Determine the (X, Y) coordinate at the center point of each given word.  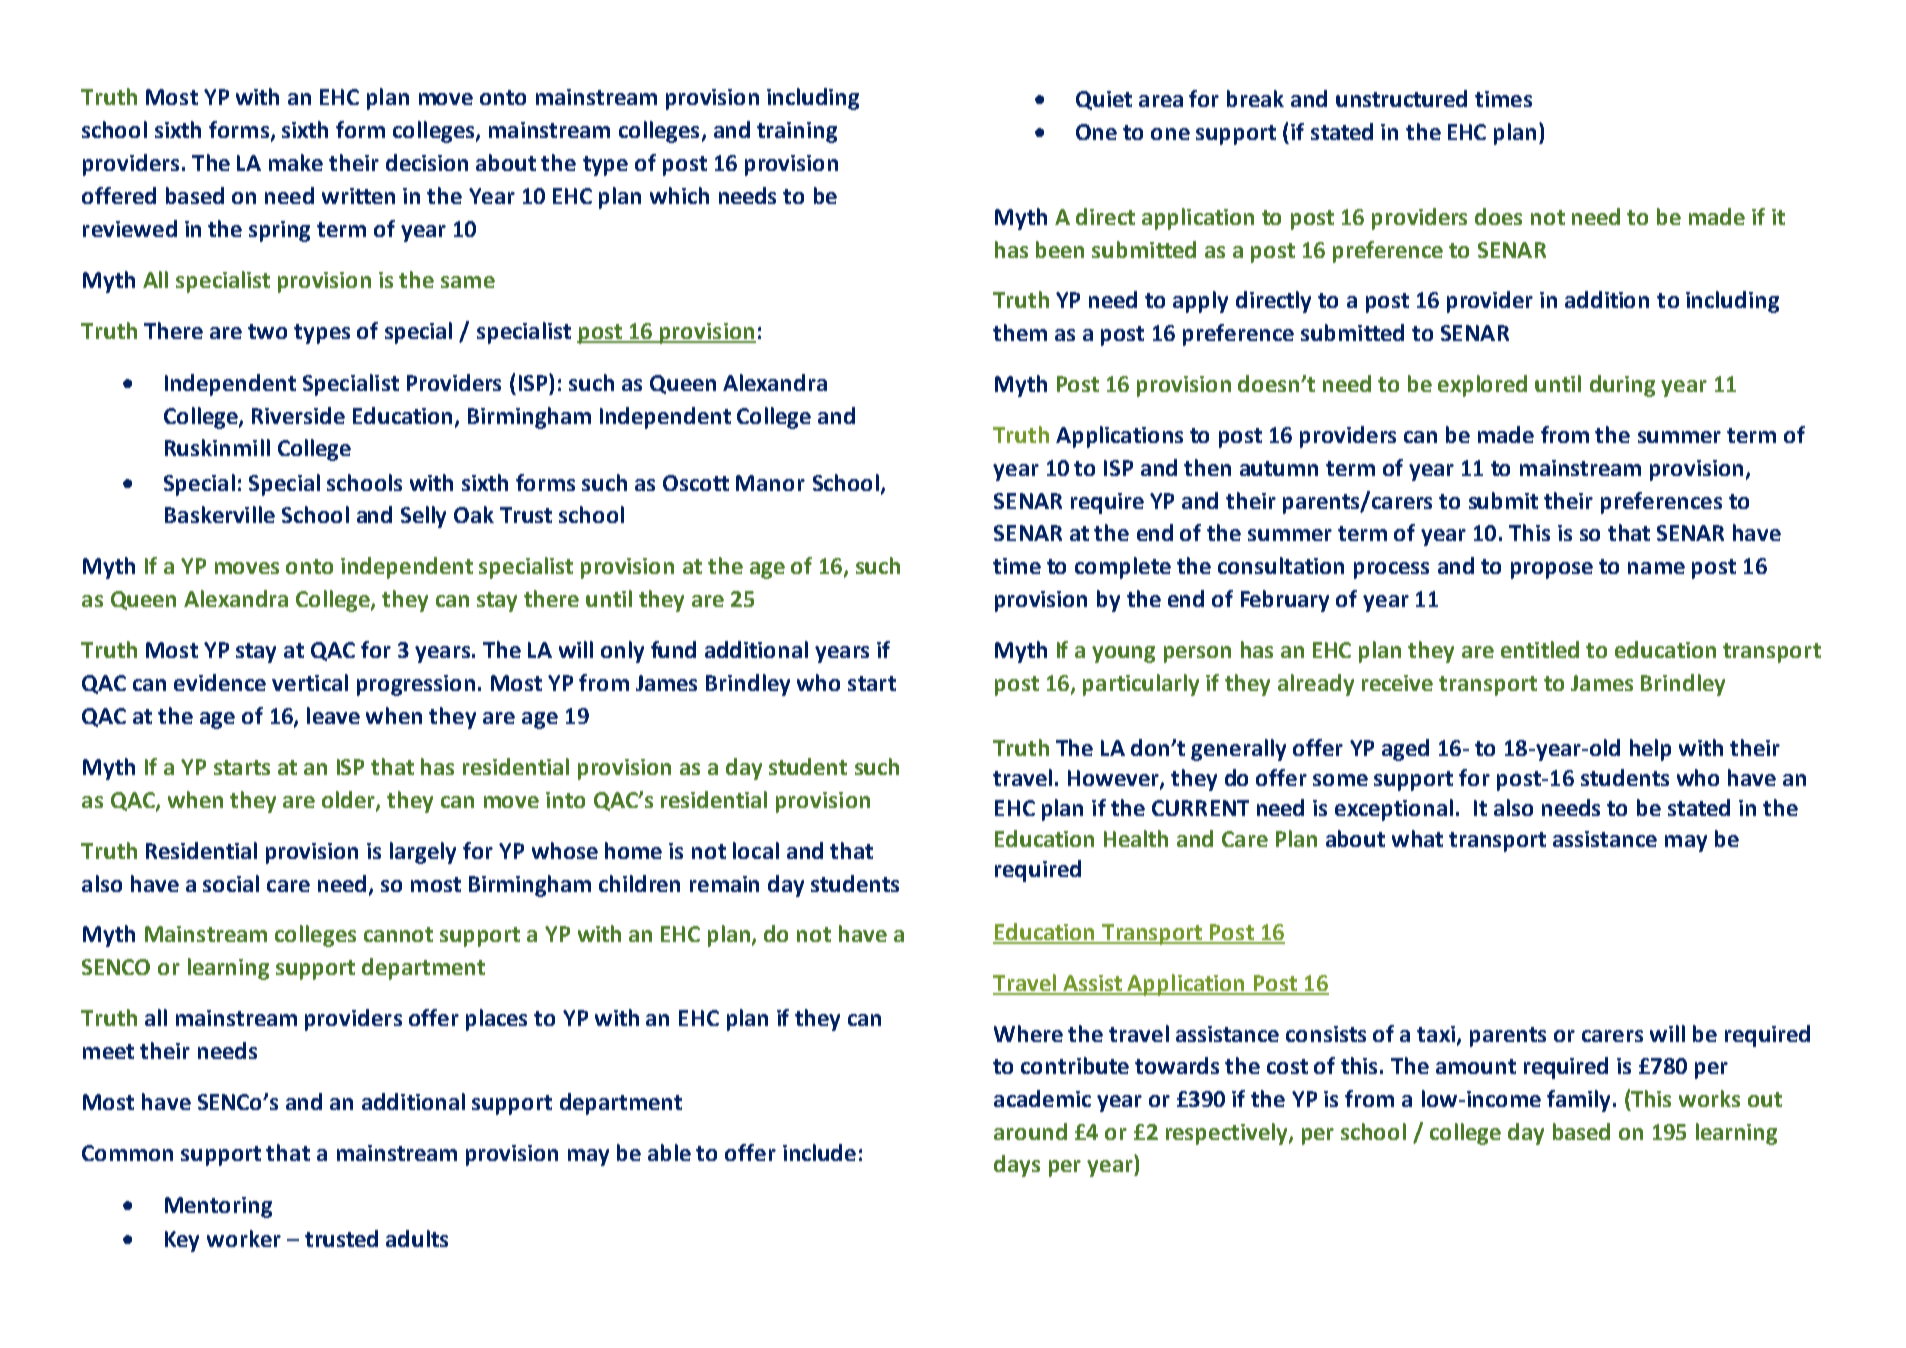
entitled (1540, 649)
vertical (310, 682)
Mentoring (218, 1207)
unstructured (1401, 98)
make (296, 162)
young (1123, 654)
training (797, 132)
